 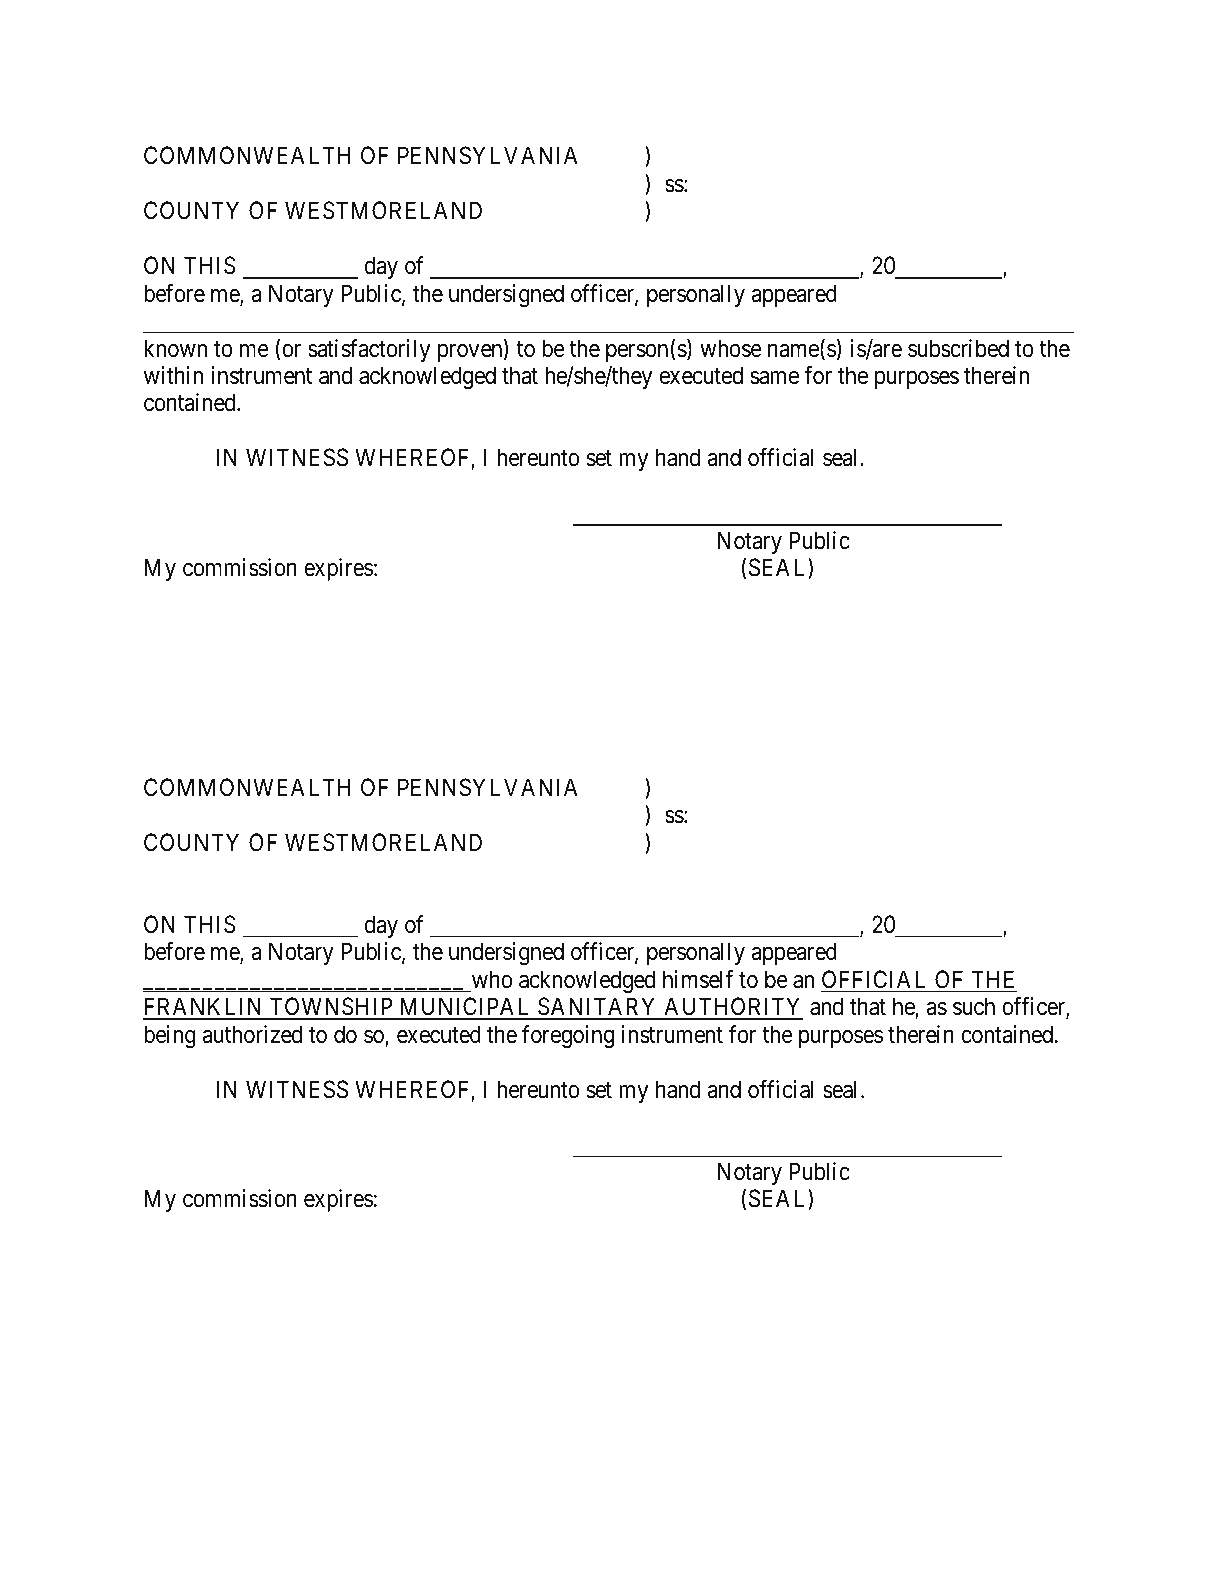 What do you see at coordinates (173, 375) in the image?
I see `within` at bounding box center [173, 375].
